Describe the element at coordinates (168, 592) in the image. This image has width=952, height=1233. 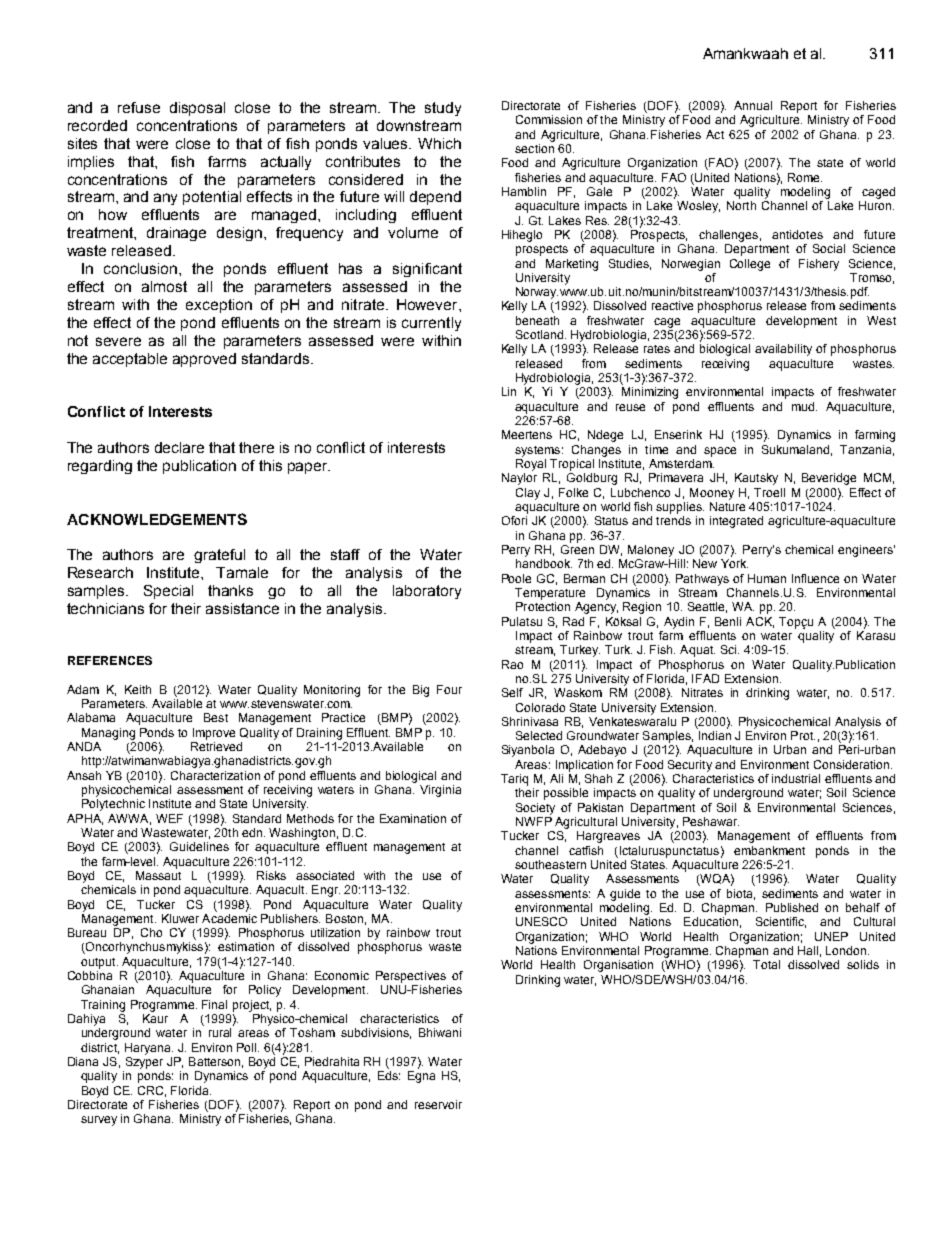
I see `Special` at that location.
